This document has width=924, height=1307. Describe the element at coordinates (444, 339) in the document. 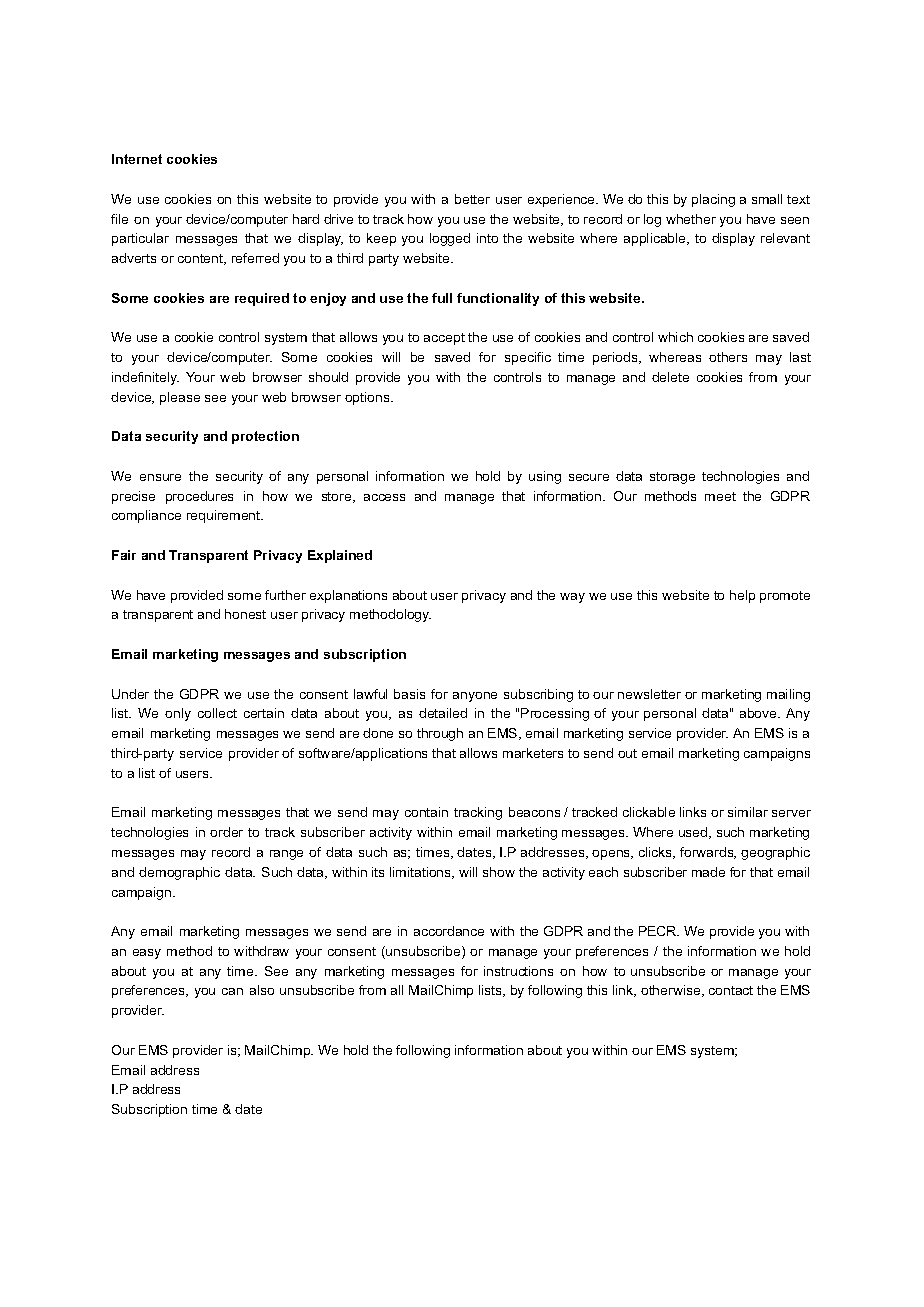

I see `accept` at that location.
